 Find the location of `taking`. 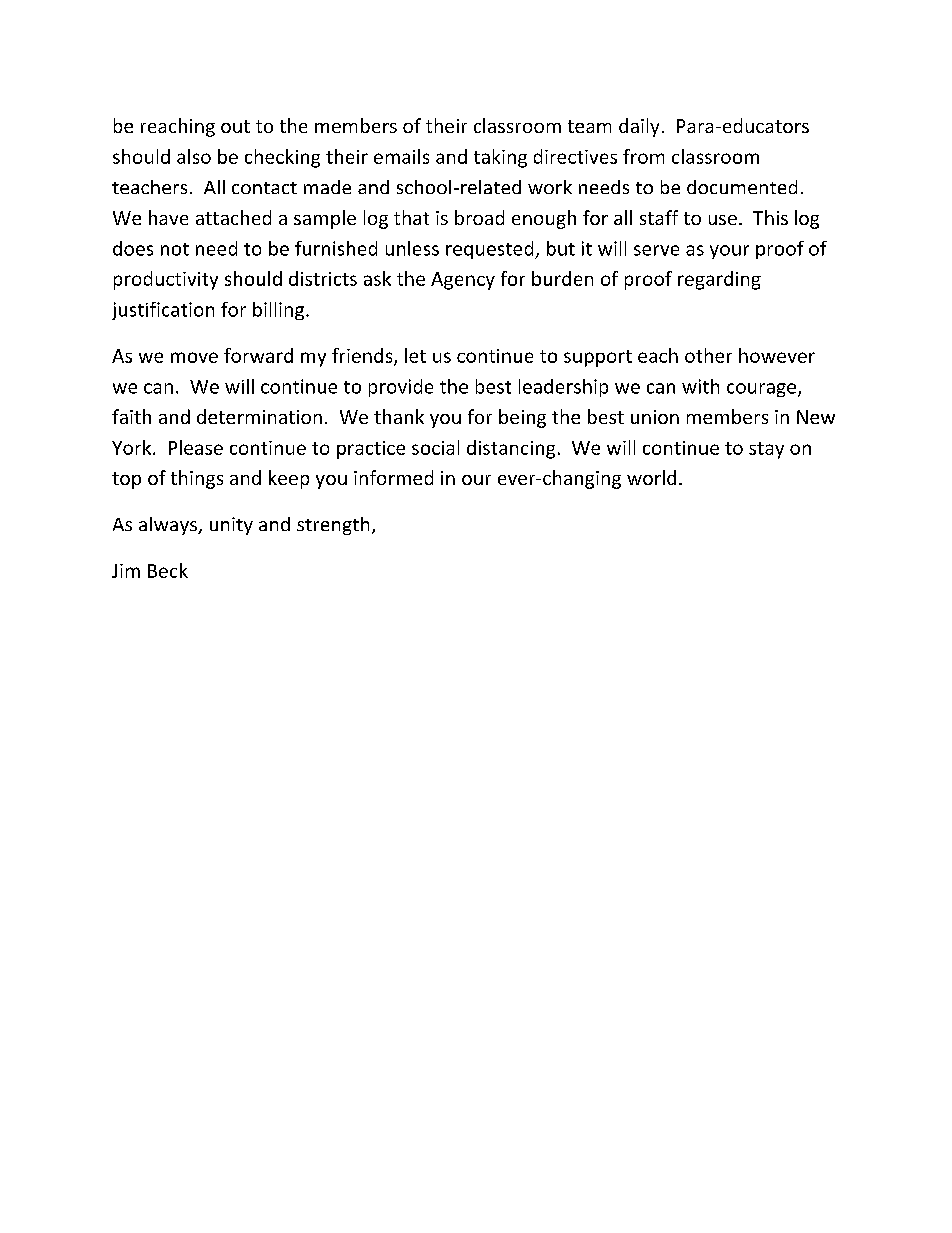

taking is located at coordinates (500, 158).
